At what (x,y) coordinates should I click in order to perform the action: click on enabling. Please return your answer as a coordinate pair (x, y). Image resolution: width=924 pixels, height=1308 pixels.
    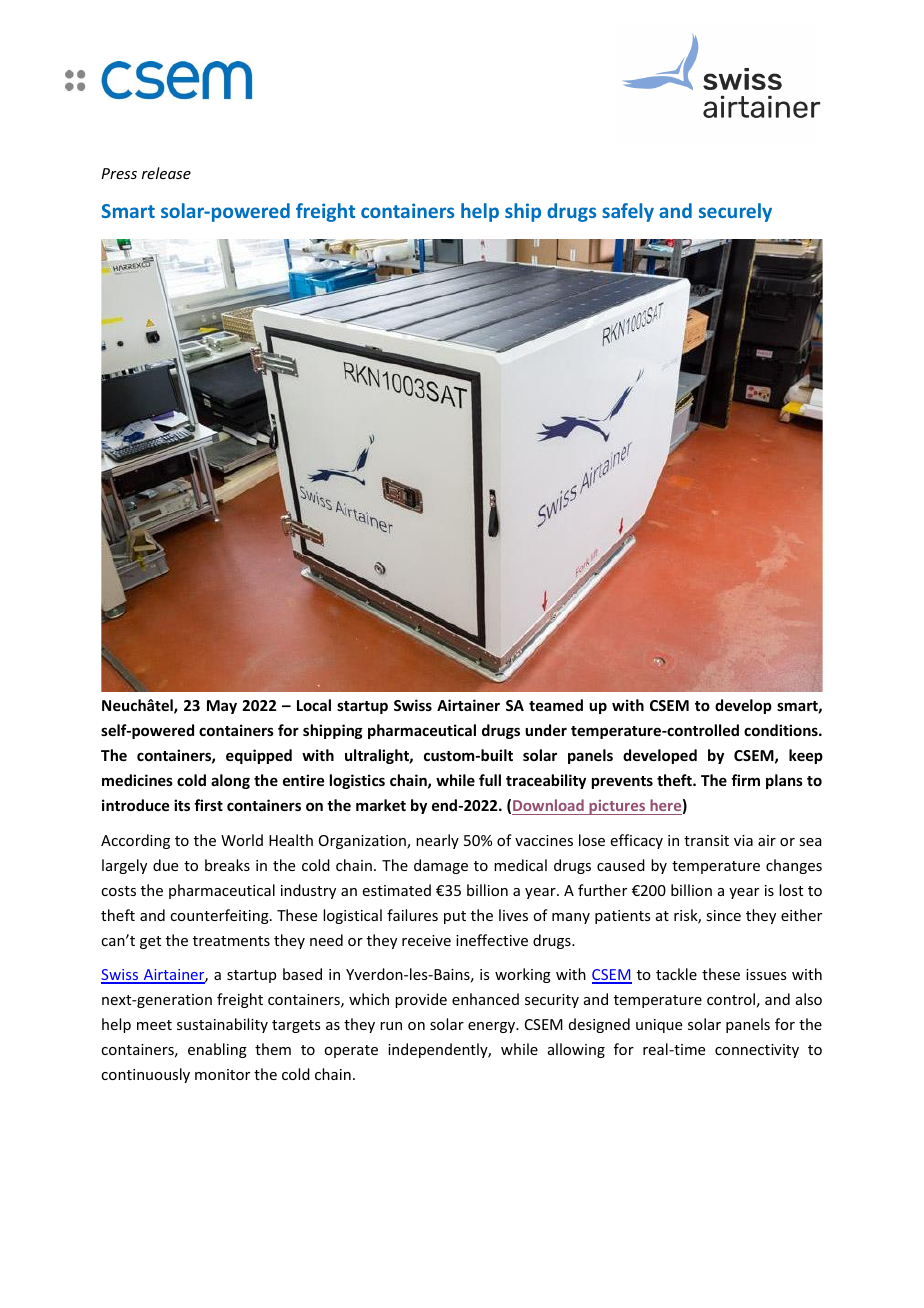
    Looking at the image, I should click on (217, 1050).
